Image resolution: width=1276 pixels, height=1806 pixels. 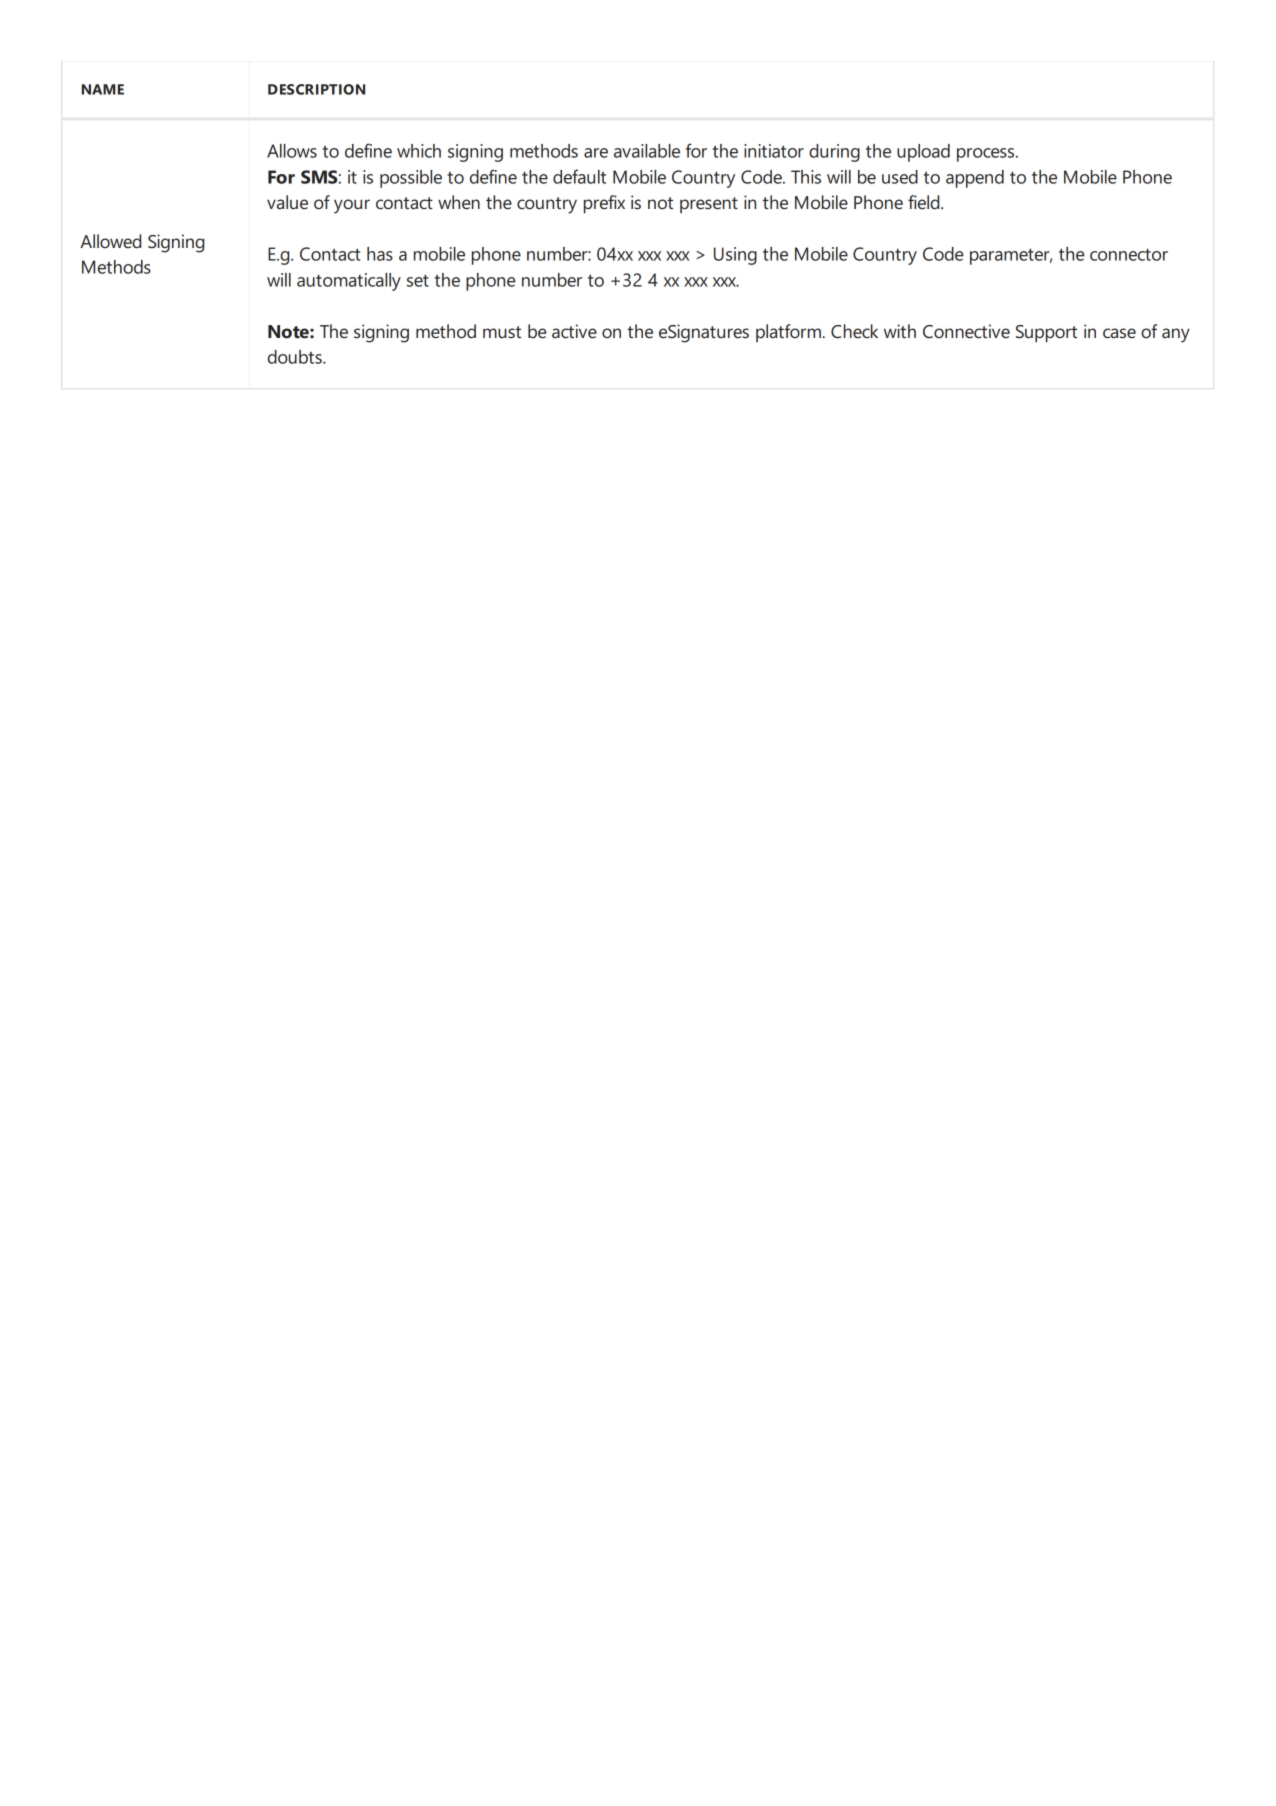 I want to click on doubts, so click(x=296, y=357).
